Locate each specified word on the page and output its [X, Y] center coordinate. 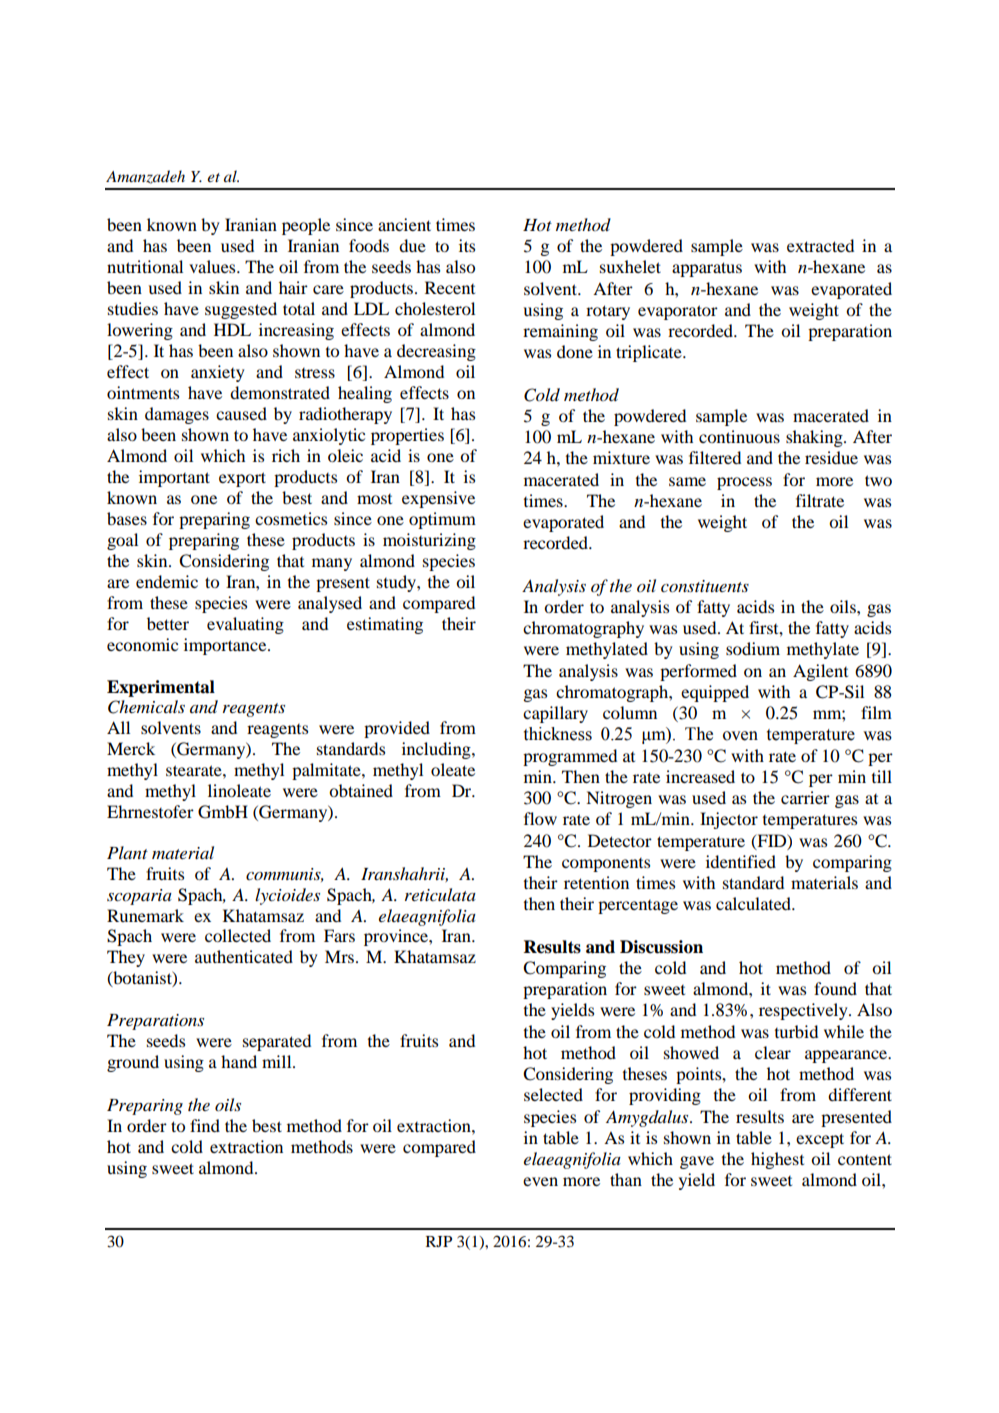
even [540, 1181]
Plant [127, 852]
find [205, 1125]
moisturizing [429, 541]
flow [540, 818]
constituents [705, 586]
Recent [450, 287]
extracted [820, 245]
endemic [167, 581]
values [213, 266]
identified [741, 861]
